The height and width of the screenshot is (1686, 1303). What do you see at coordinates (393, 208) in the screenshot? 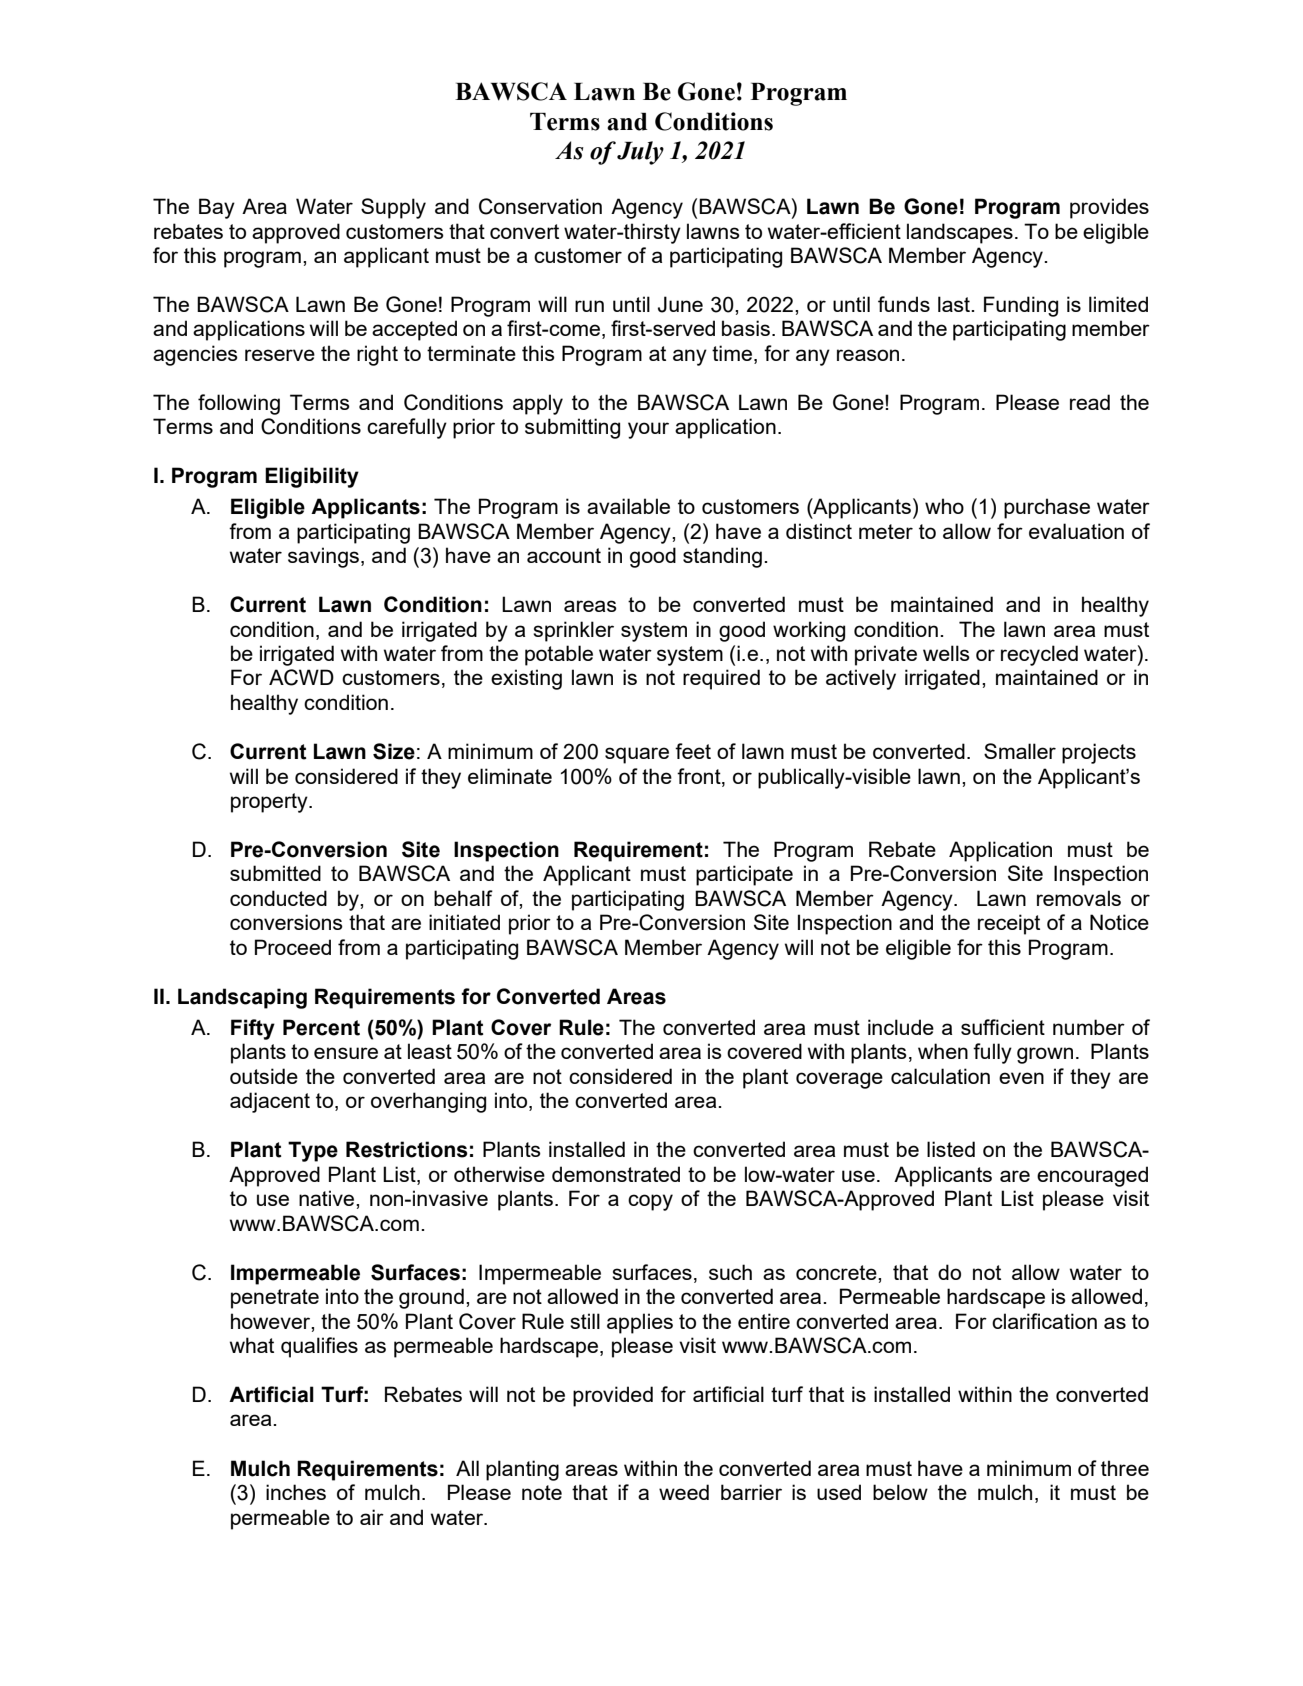
I see `Supply` at bounding box center [393, 208].
